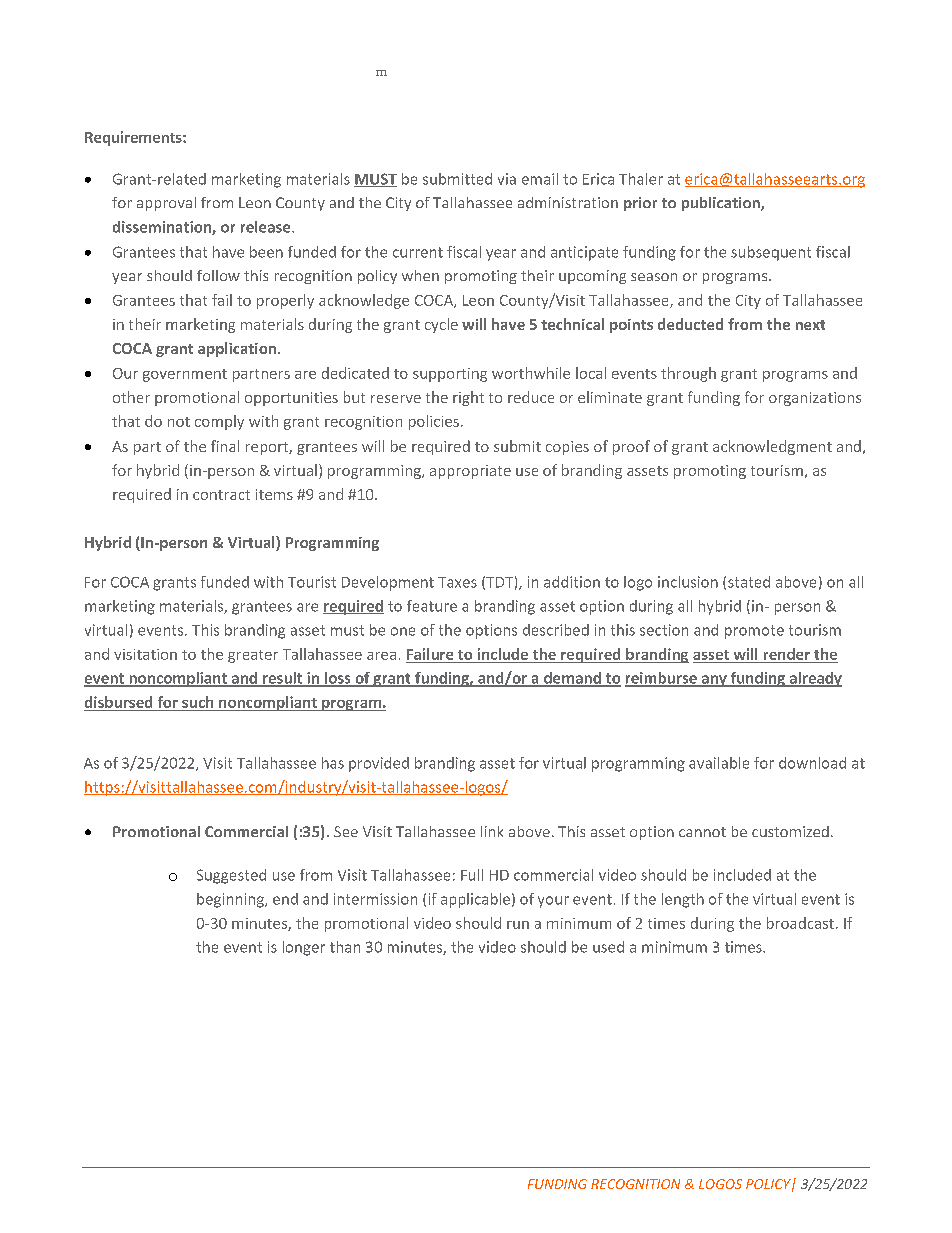 The width and height of the screenshot is (952, 1233). Describe the element at coordinates (475, 900) in the screenshot. I see `applicable` at that location.
